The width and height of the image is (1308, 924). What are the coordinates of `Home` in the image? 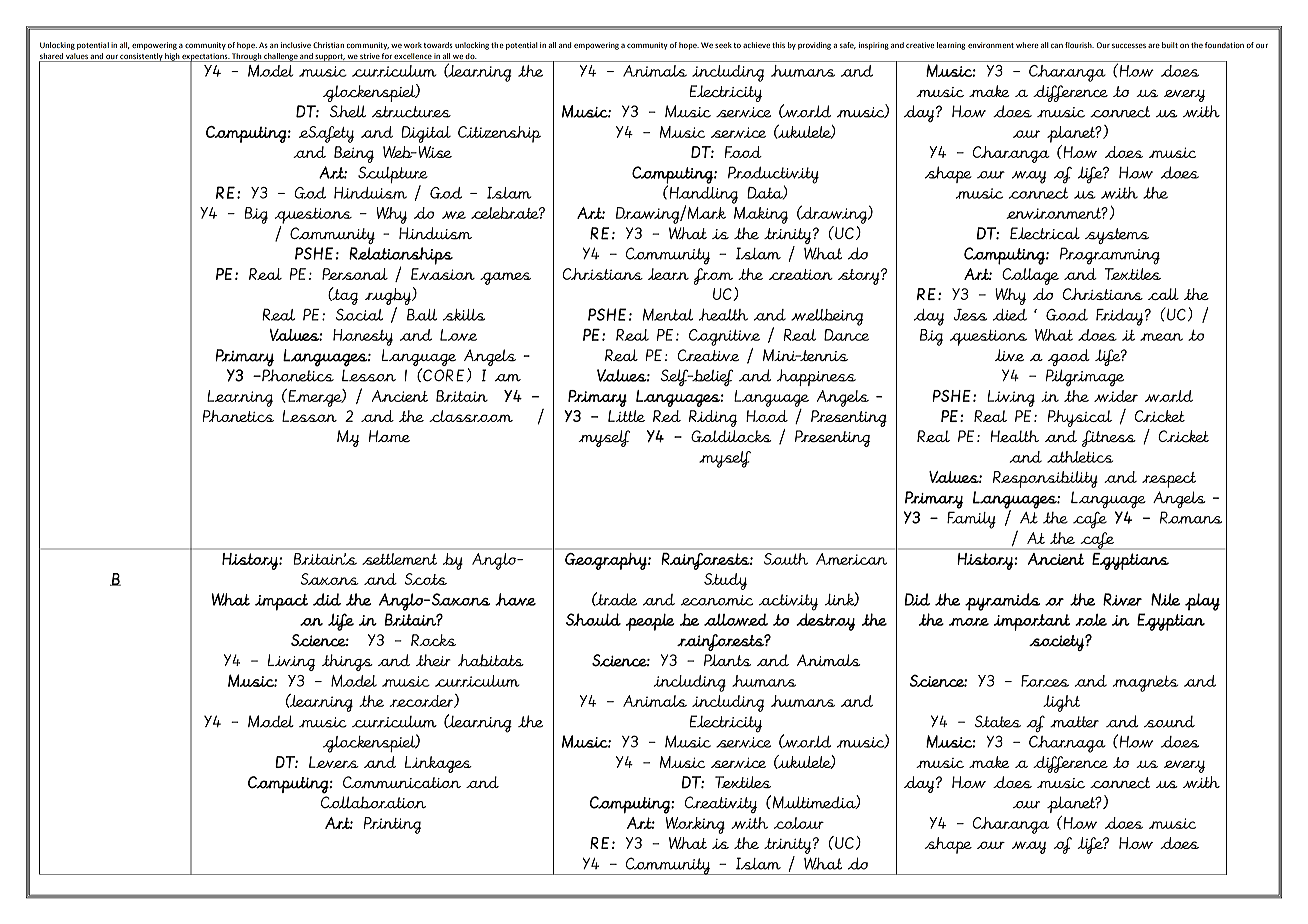 It's located at (389, 436).
